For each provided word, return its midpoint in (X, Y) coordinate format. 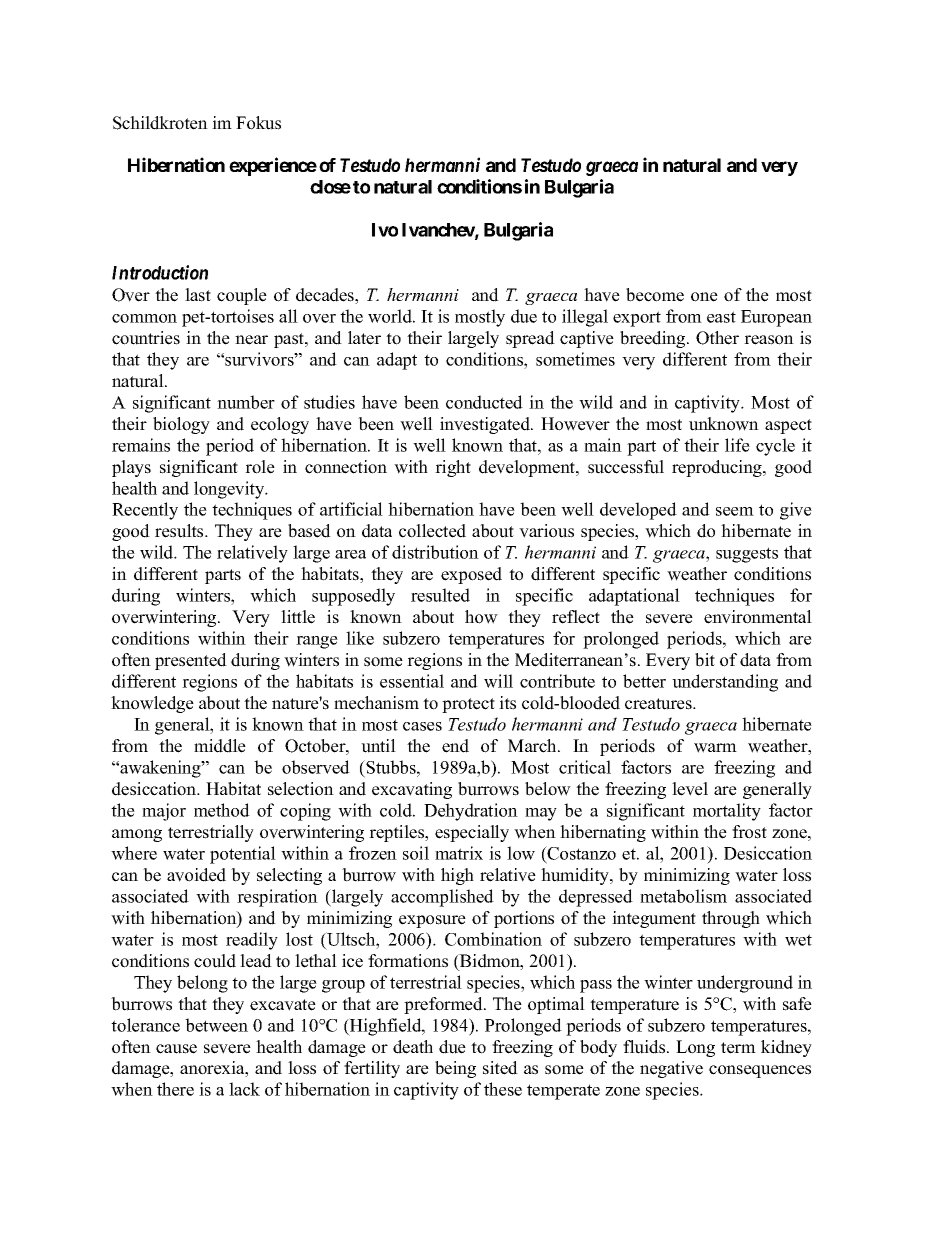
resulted (440, 595)
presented (191, 661)
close (330, 187)
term (738, 1048)
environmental (758, 617)
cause (176, 1049)
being (455, 1069)
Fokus (258, 123)
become (655, 295)
